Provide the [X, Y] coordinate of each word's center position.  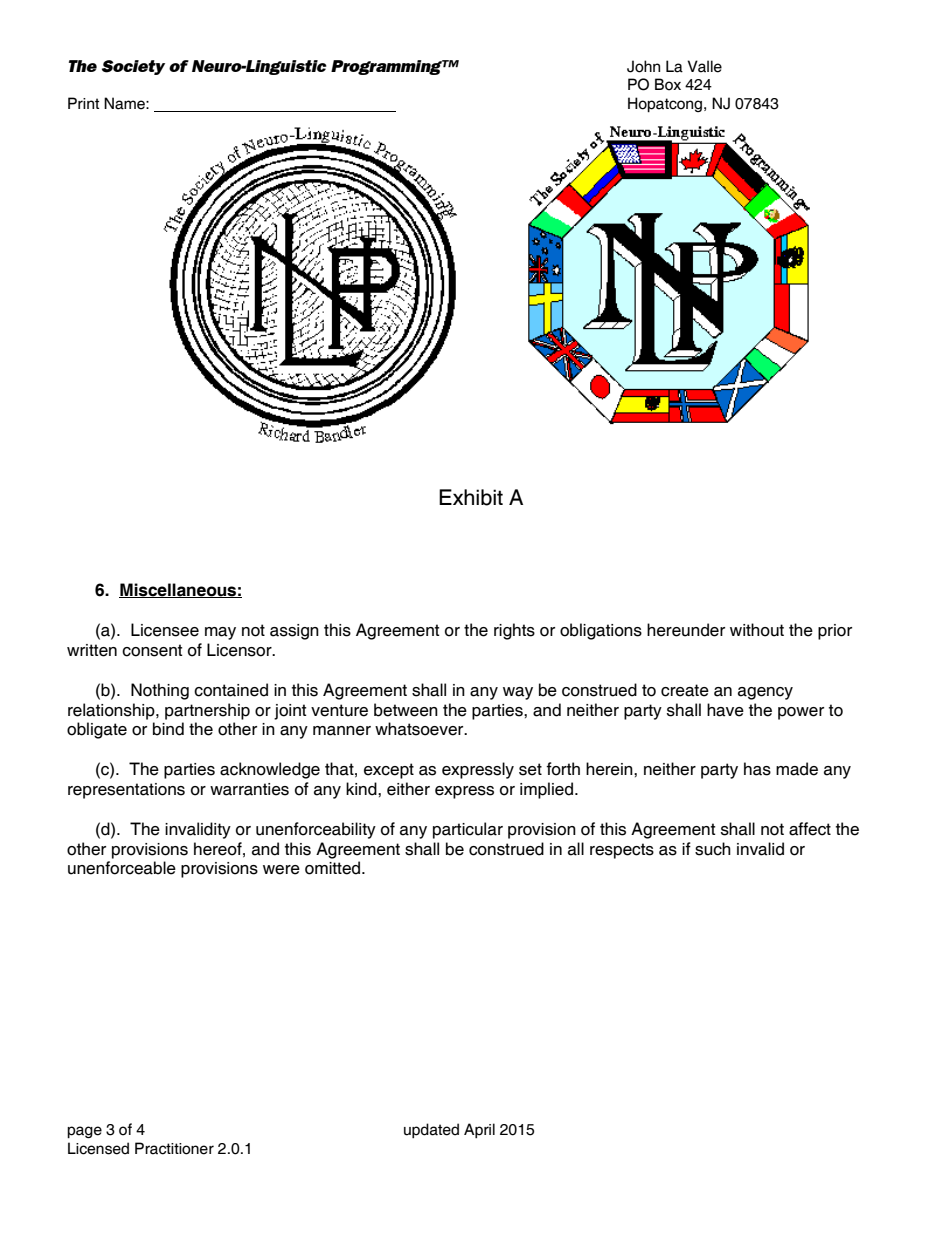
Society [133, 67]
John [643, 66]
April [479, 1130]
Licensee [165, 630]
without [757, 630]
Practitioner [174, 1148]
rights [514, 631]
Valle [704, 66]
